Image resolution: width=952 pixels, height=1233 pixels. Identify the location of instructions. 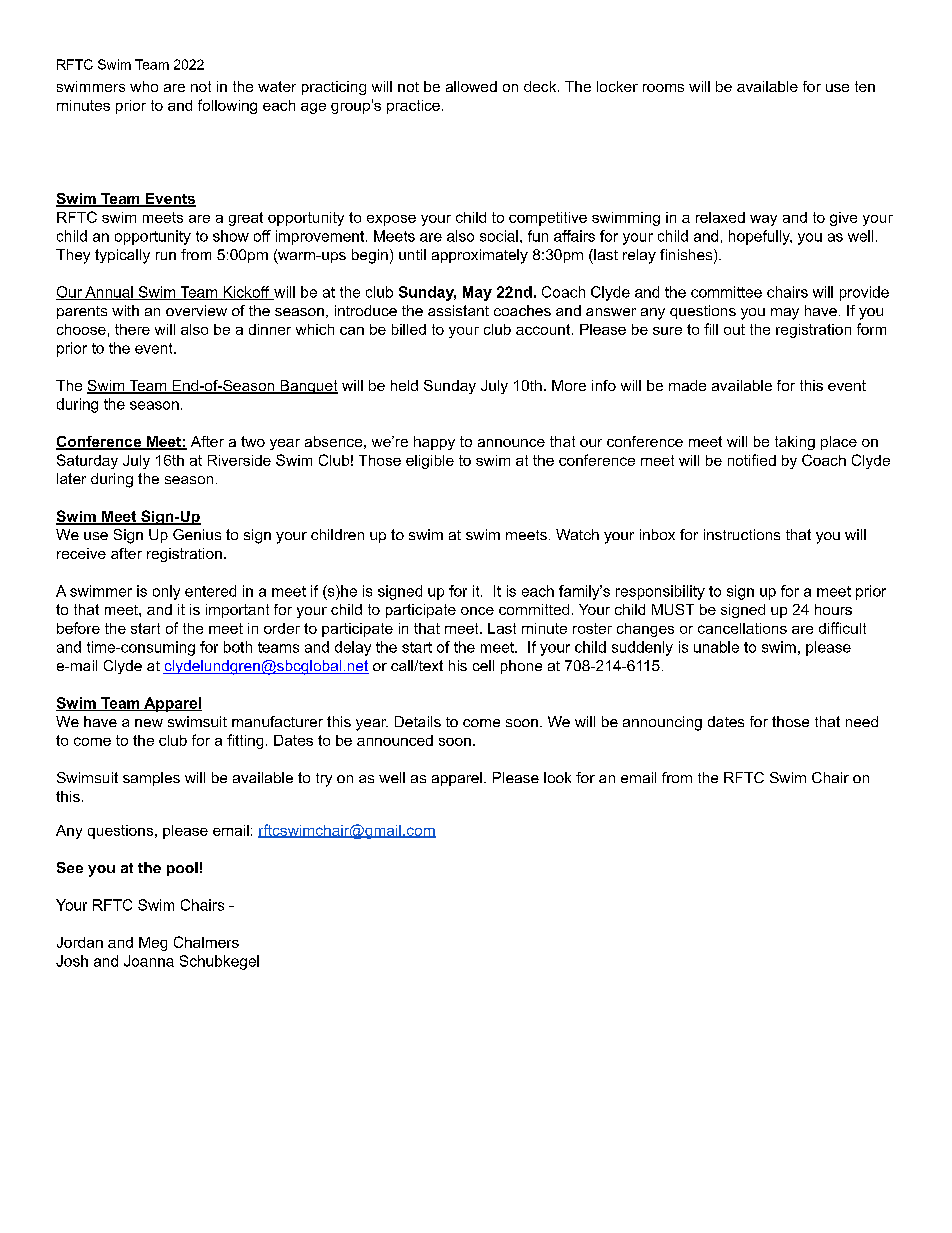
(742, 534).
